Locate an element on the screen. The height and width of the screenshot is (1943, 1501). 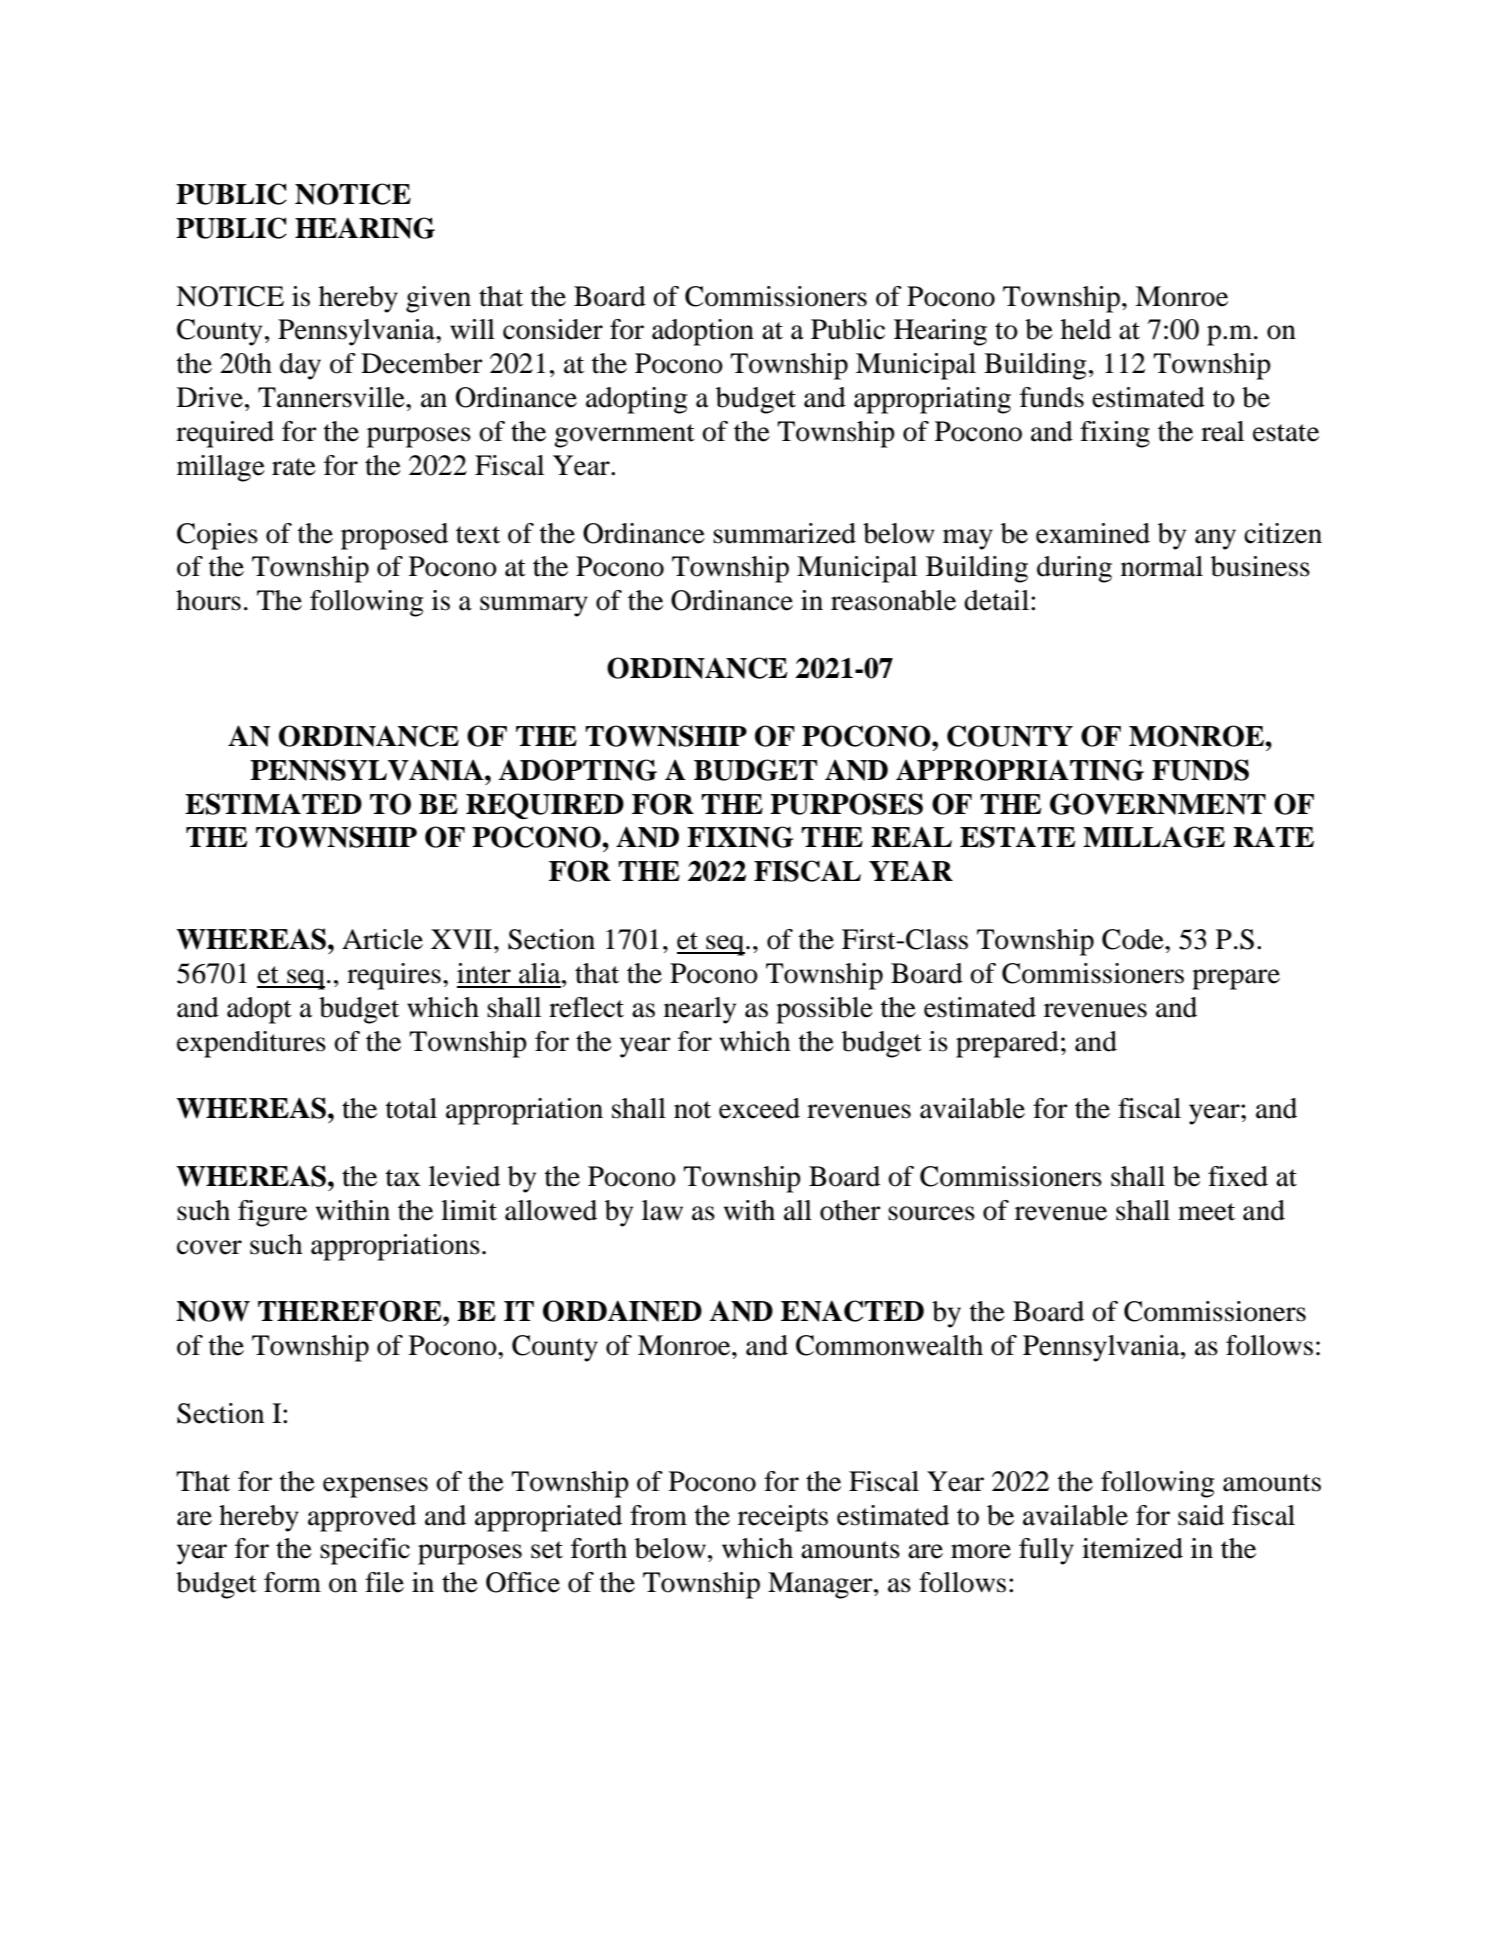
Code is located at coordinates (1134, 939).
